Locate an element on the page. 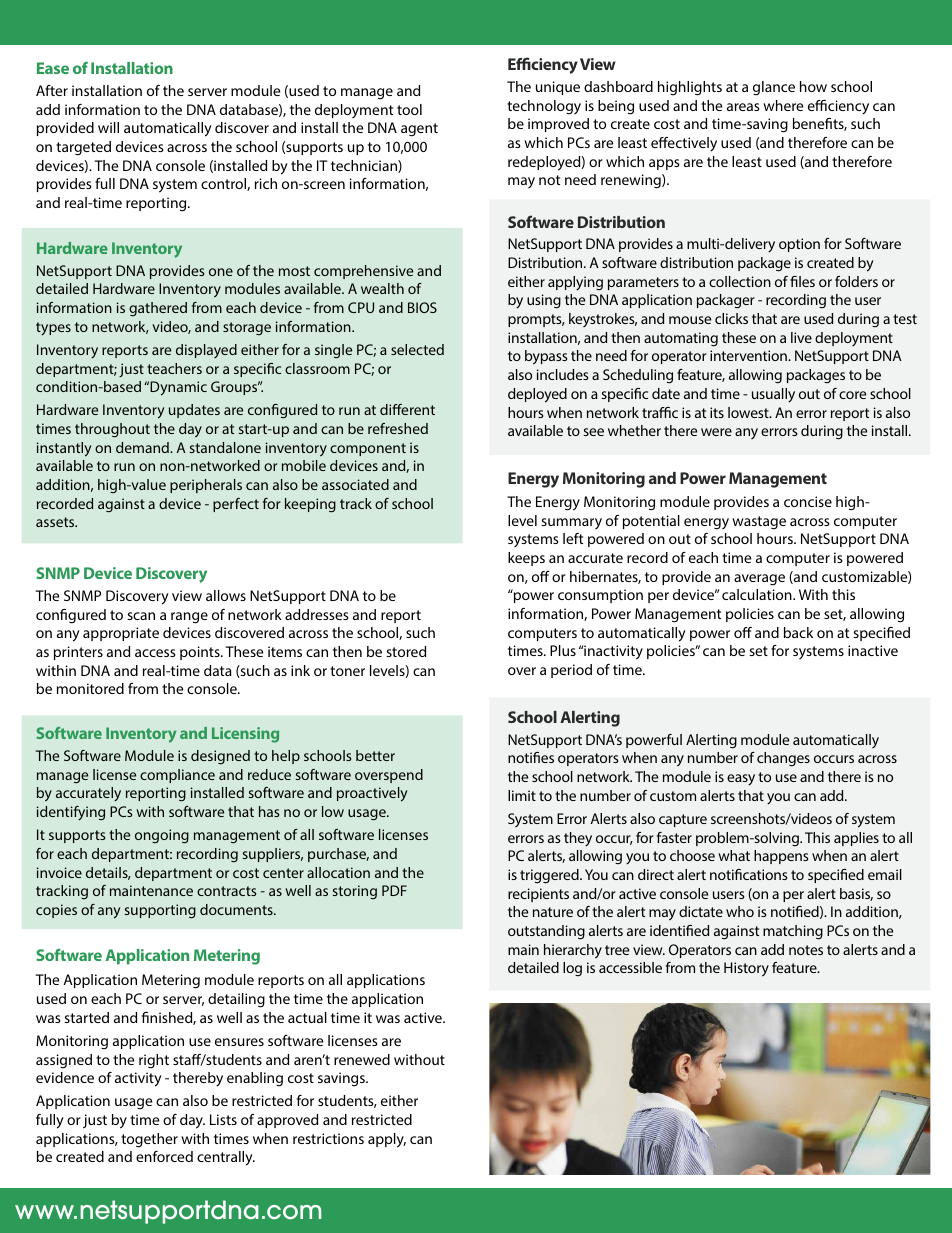  together is located at coordinates (149, 1140).
